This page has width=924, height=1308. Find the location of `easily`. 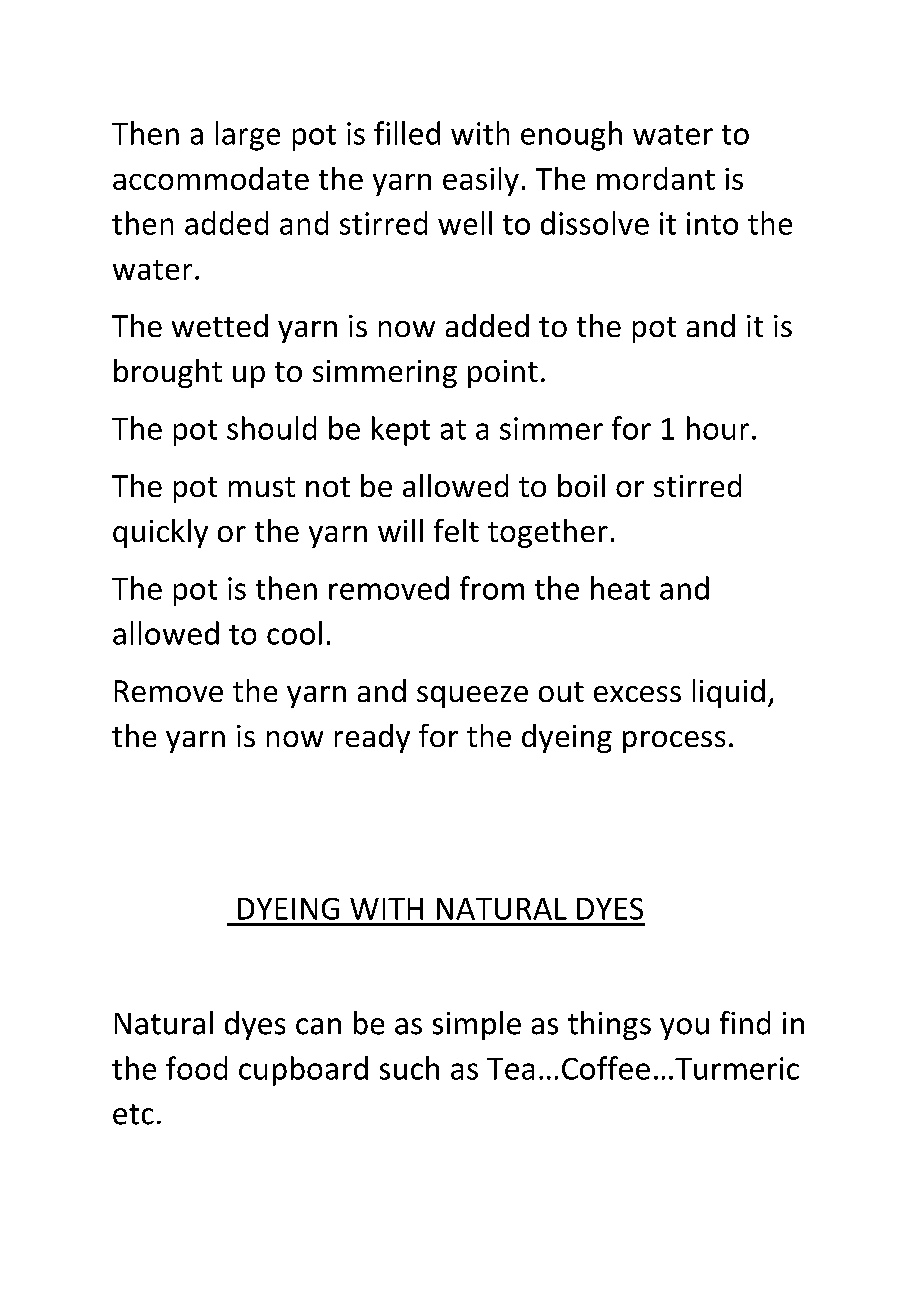

easily is located at coordinates (481, 181).
